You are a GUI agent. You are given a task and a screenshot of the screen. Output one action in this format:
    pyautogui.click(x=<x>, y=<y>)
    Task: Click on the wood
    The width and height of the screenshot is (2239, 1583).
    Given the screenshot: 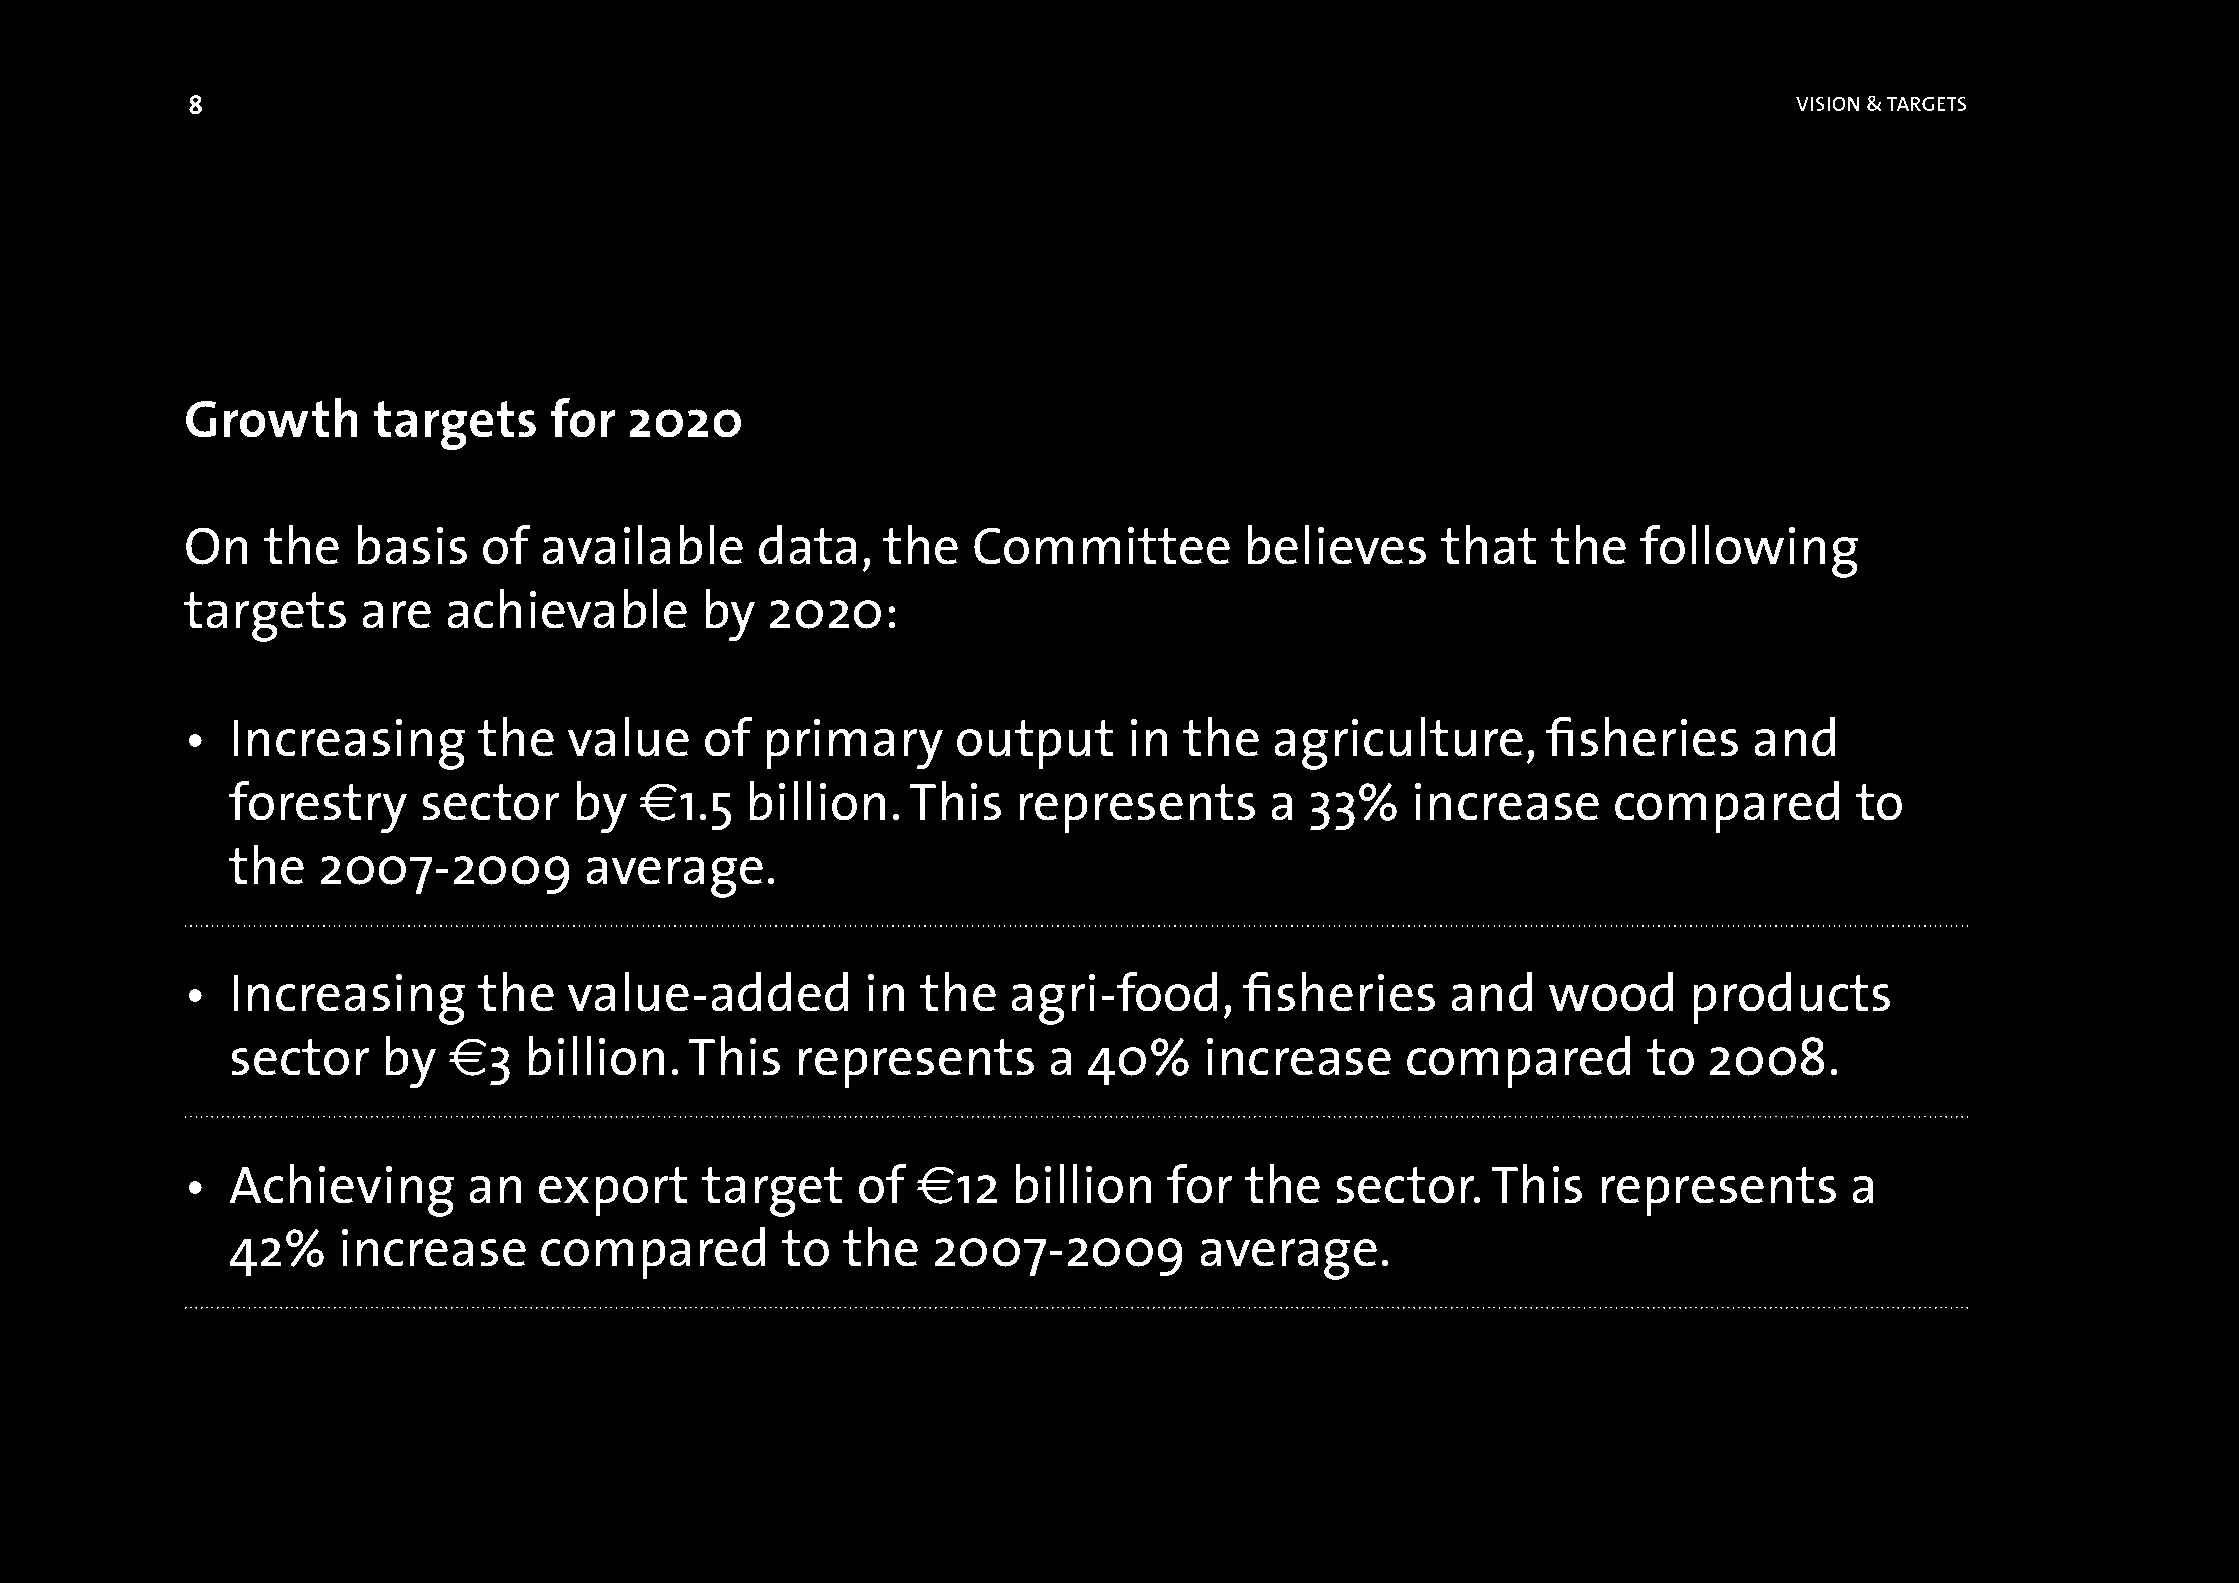 What is the action you would take?
    pyautogui.click(x=1611, y=992)
